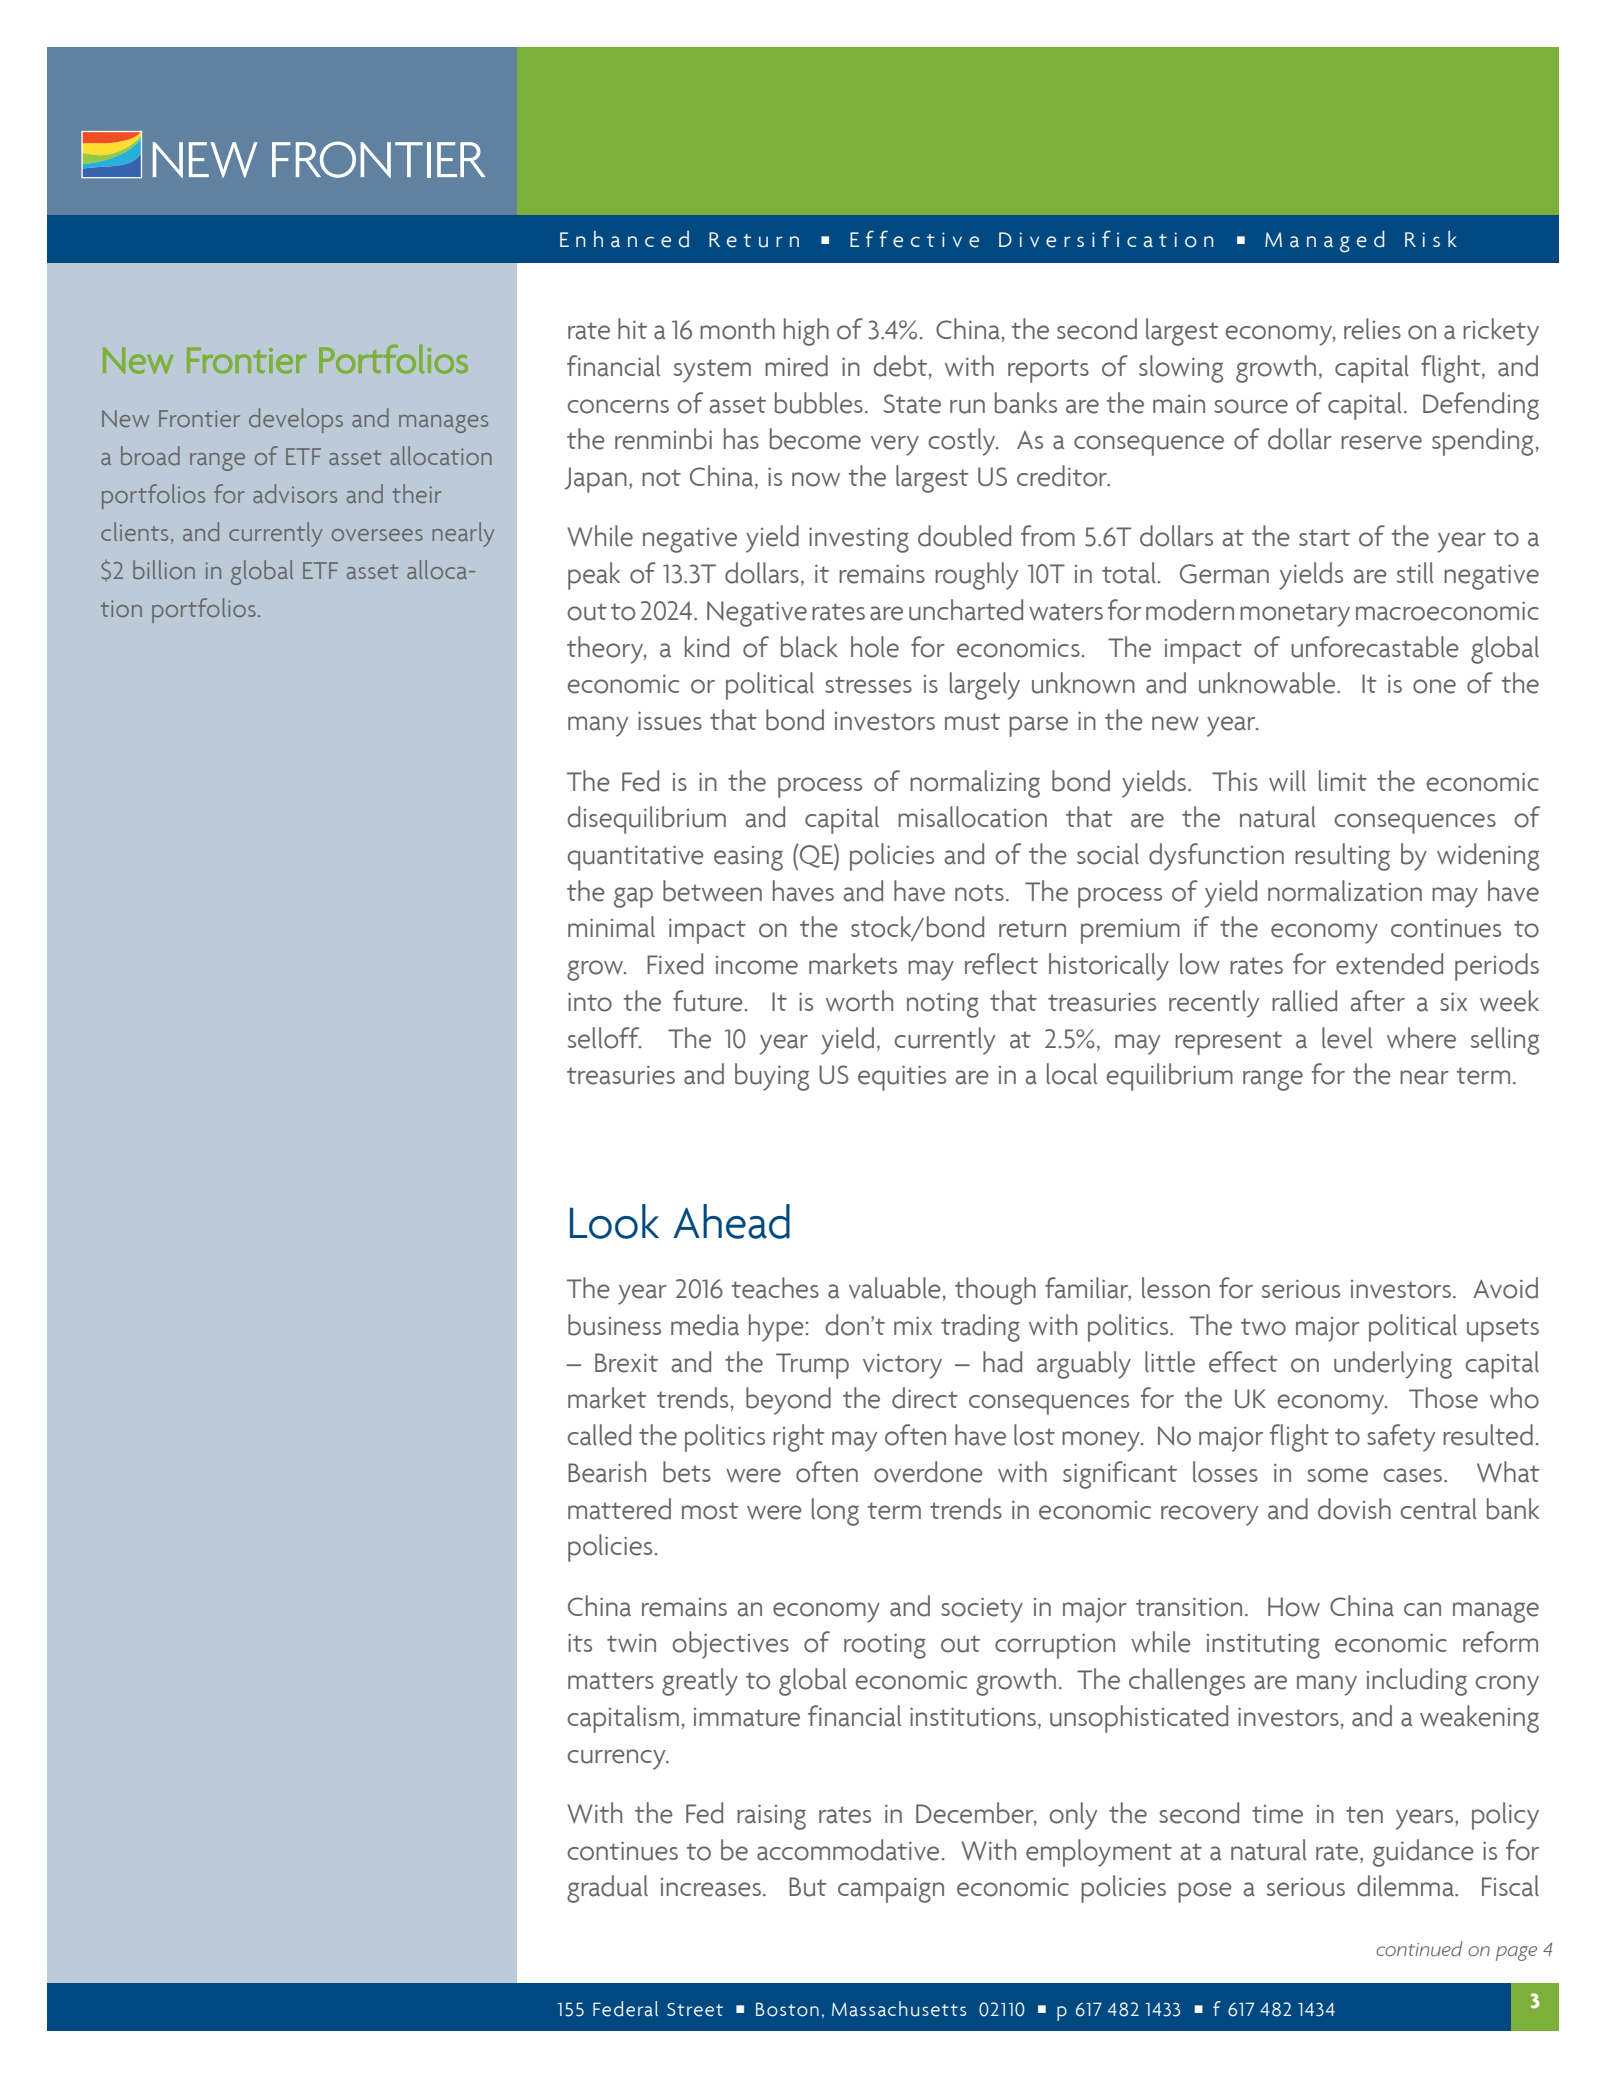 The image size is (1606, 2078). What do you see at coordinates (788, 1401) in the screenshot?
I see `beyond` at bounding box center [788, 1401].
